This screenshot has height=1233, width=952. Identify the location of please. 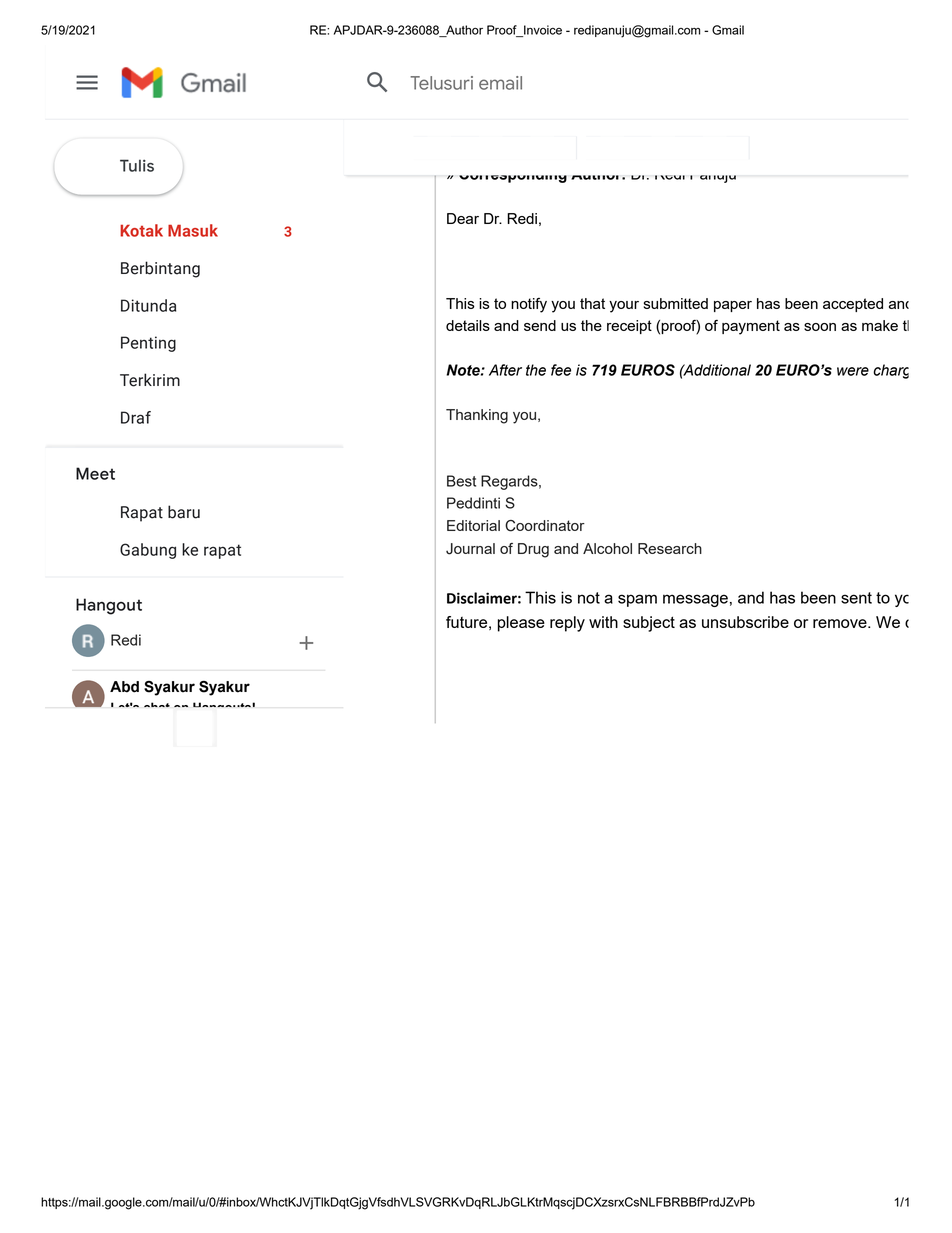
(521, 624).
